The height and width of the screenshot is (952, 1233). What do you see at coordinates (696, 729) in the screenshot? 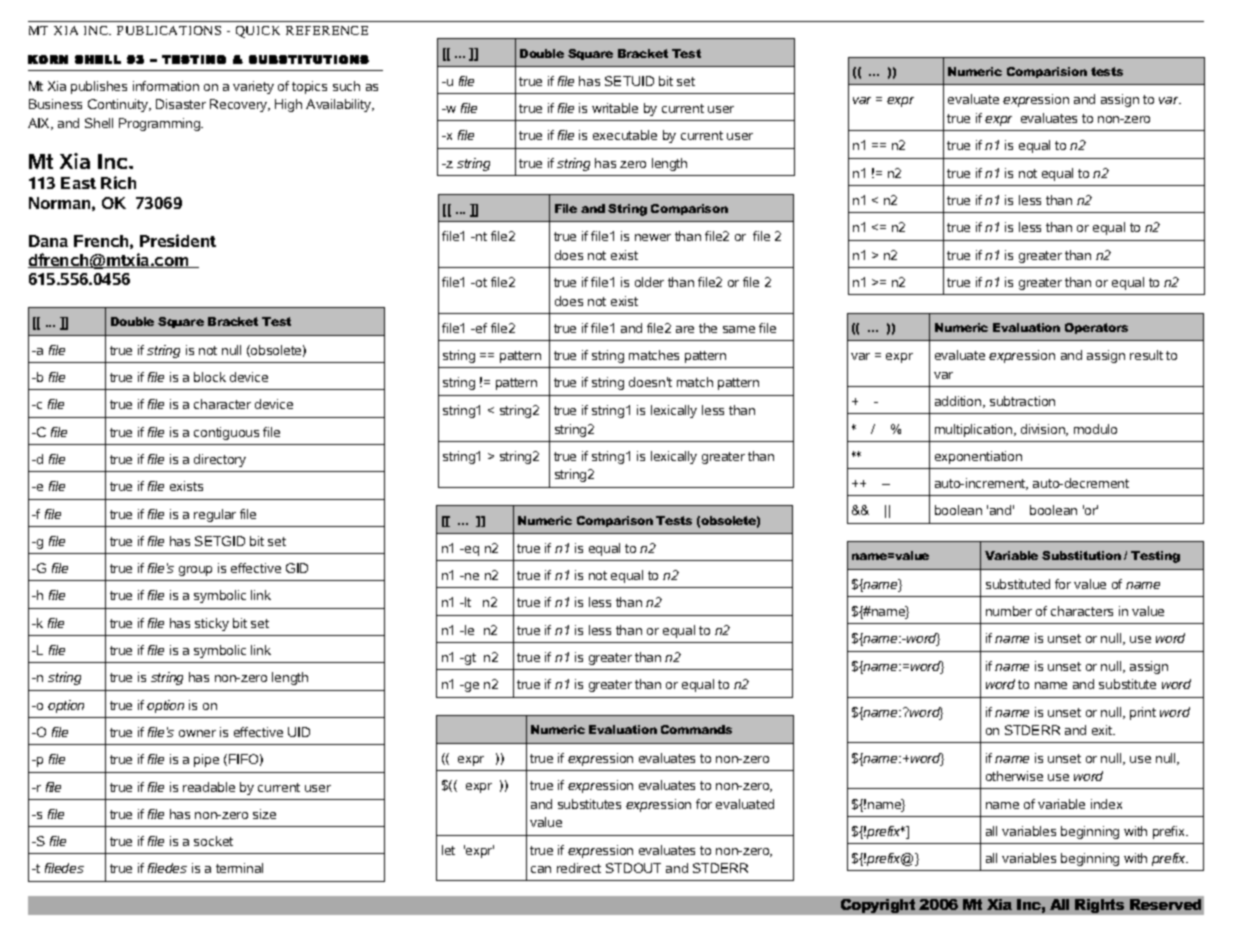
I see `Commands` at bounding box center [696, 729].
